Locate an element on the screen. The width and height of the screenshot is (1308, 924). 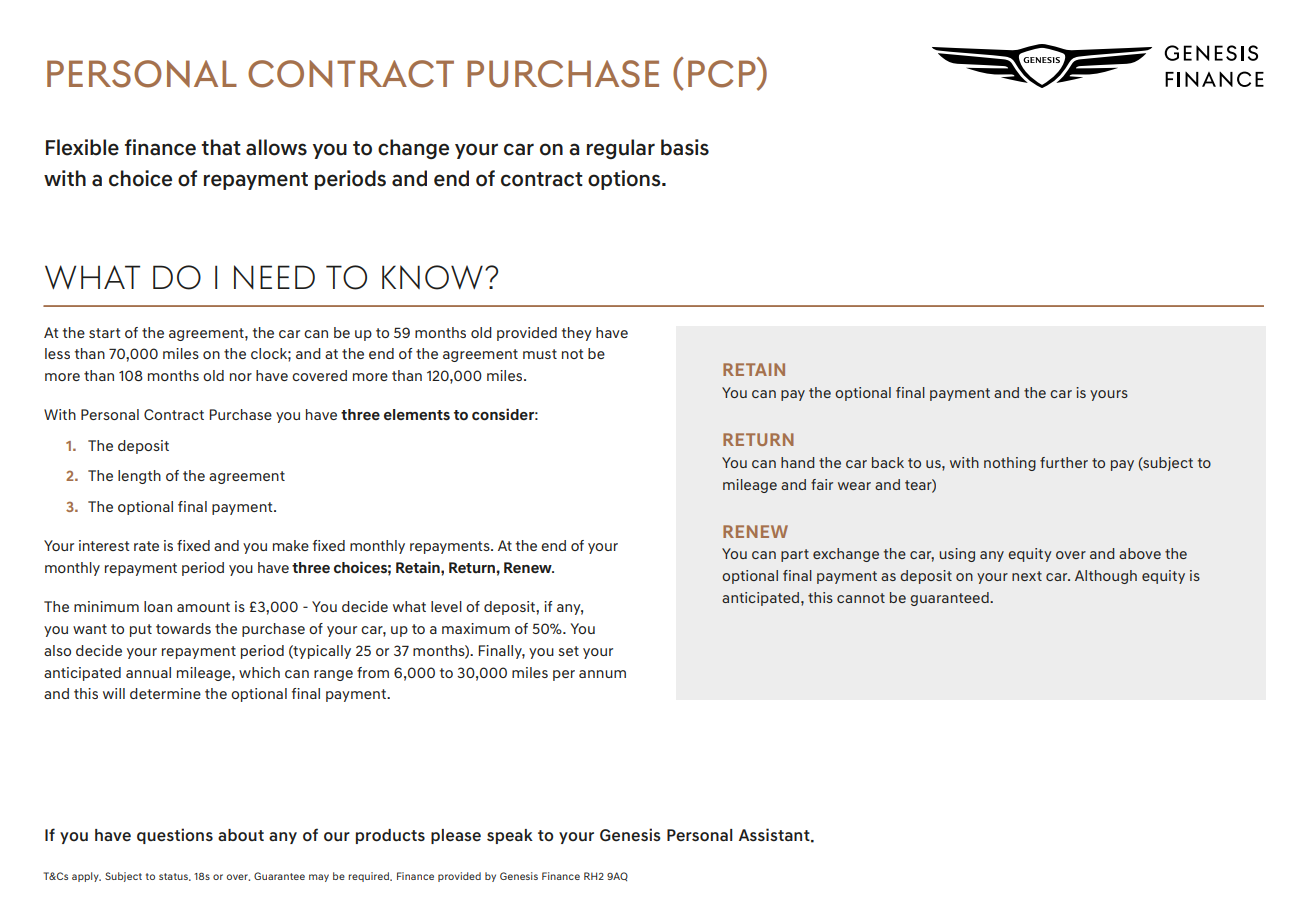
questions is located at coordinates (175, 836).
